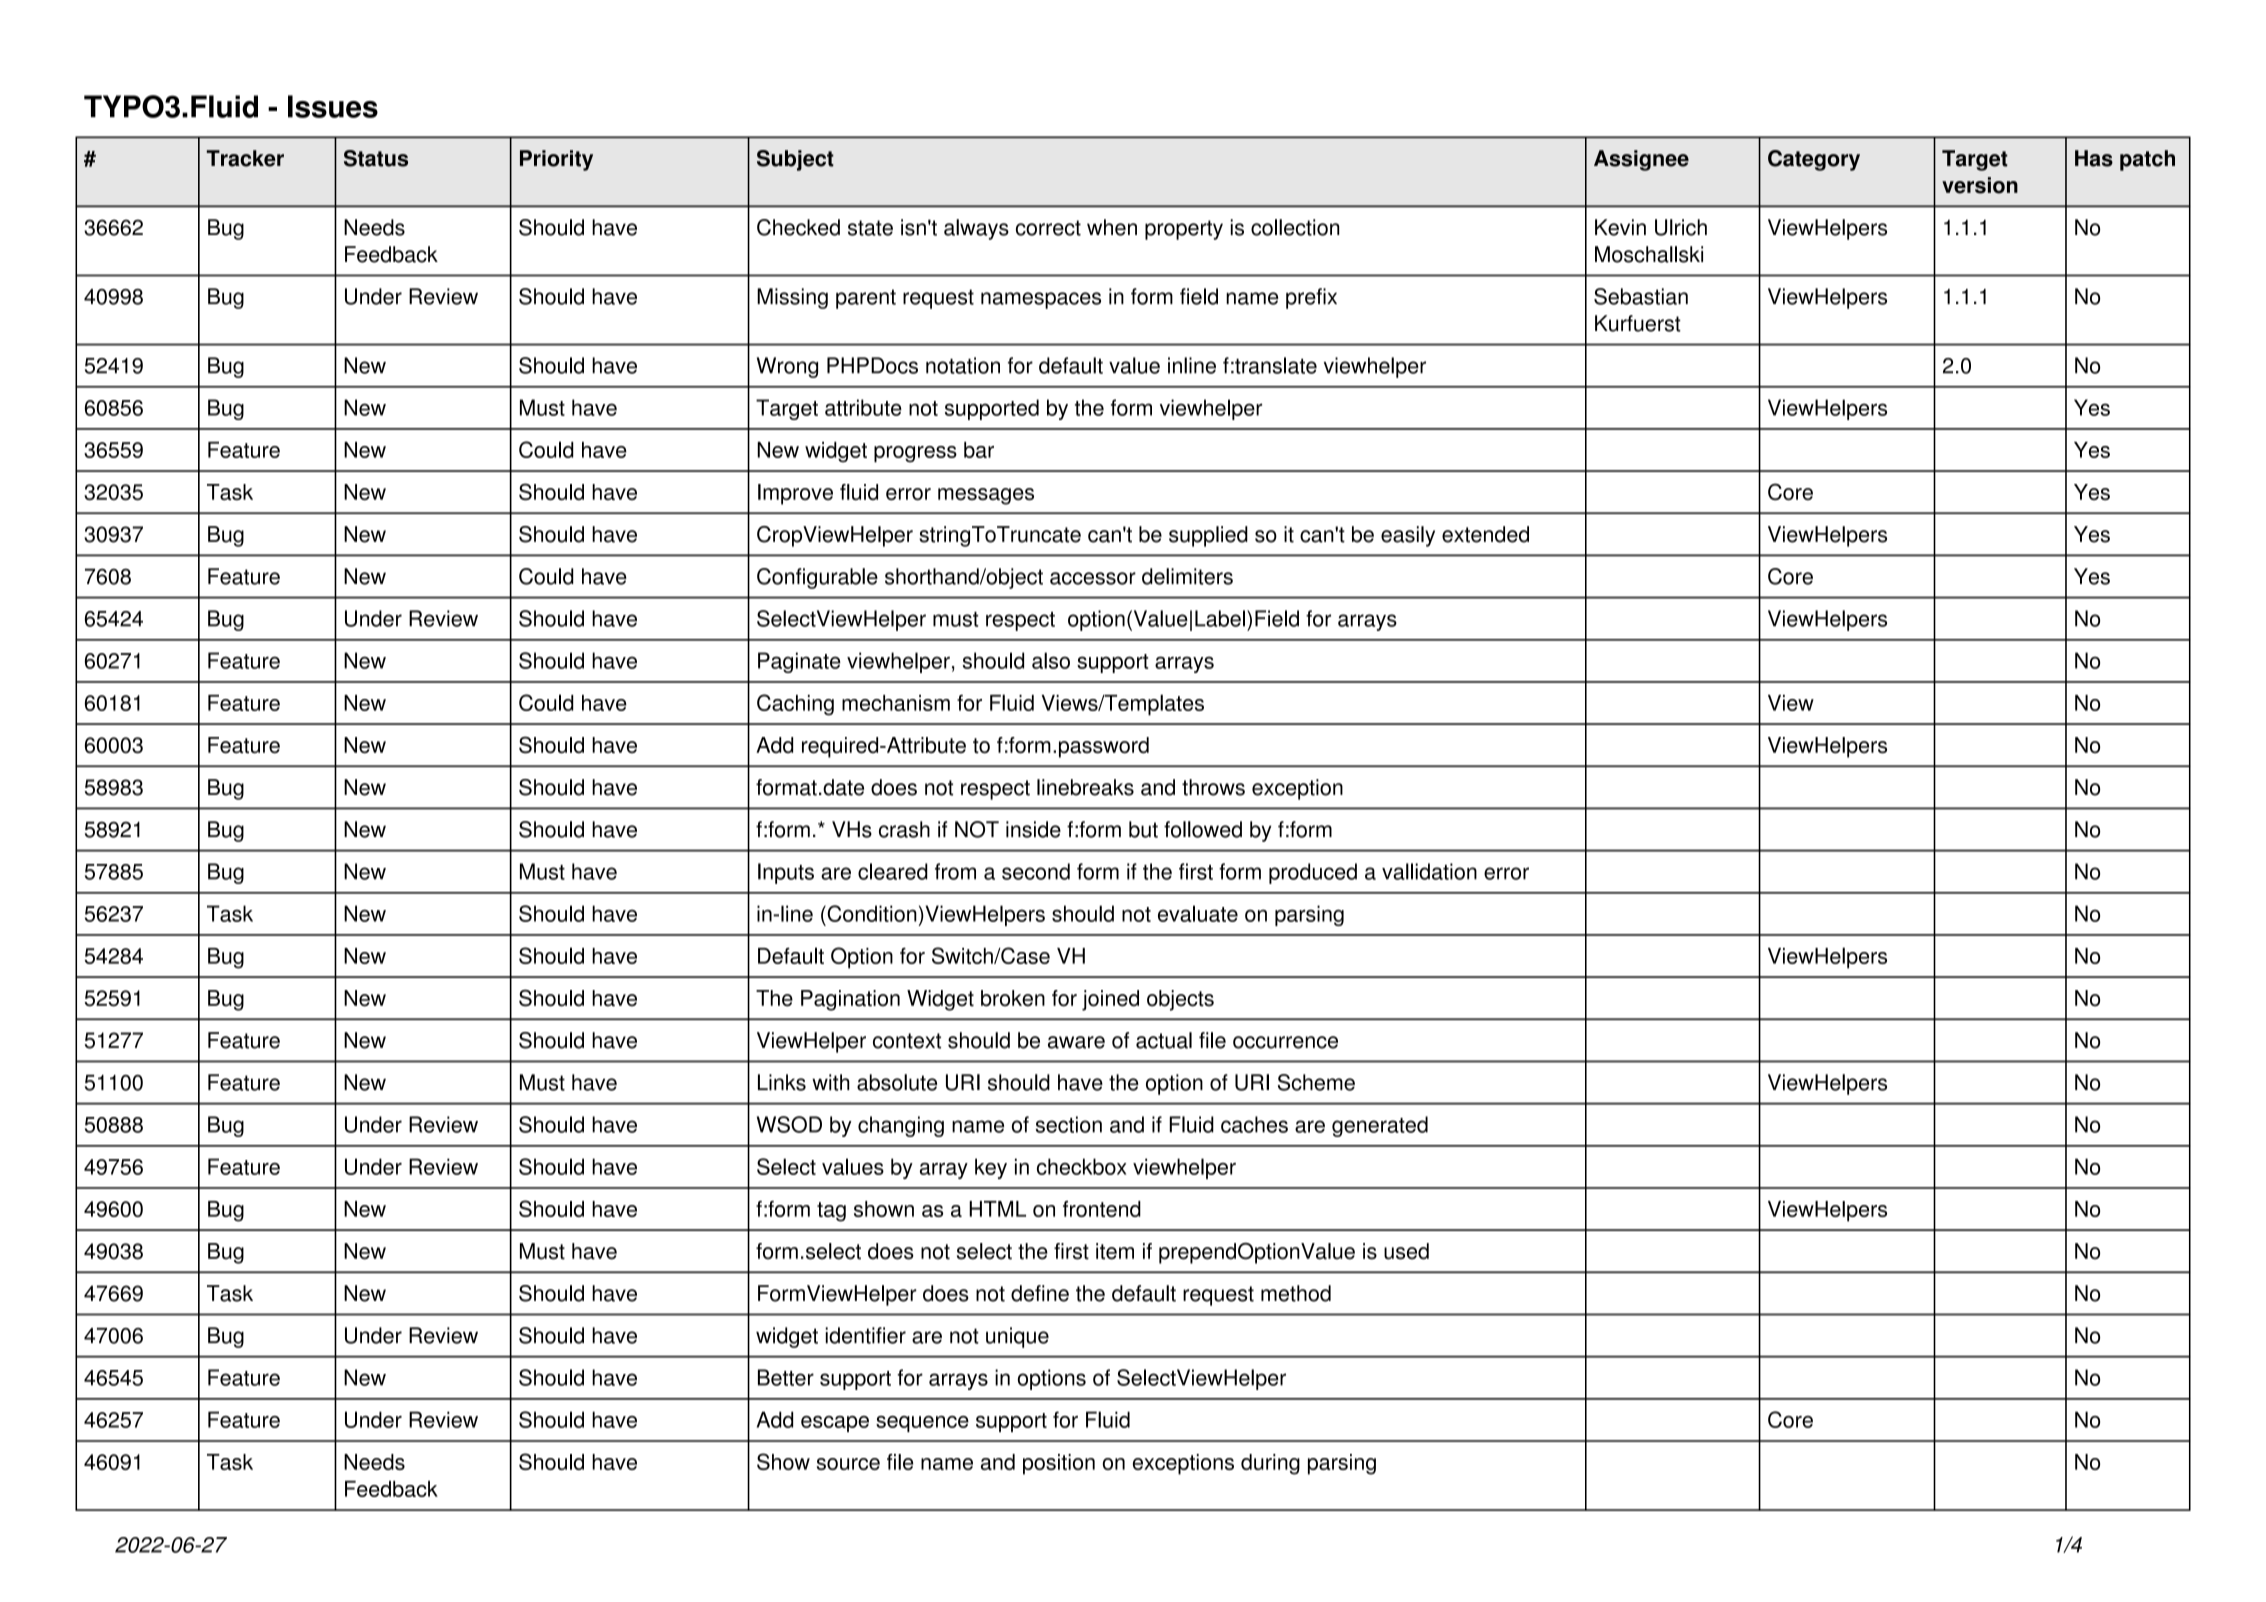 The height and width of the screenshot is (1602, 2266). What do you see at coordinates (786, 1377) in the screenshot?
I see `Better` at bounding box center [786, 1377].
